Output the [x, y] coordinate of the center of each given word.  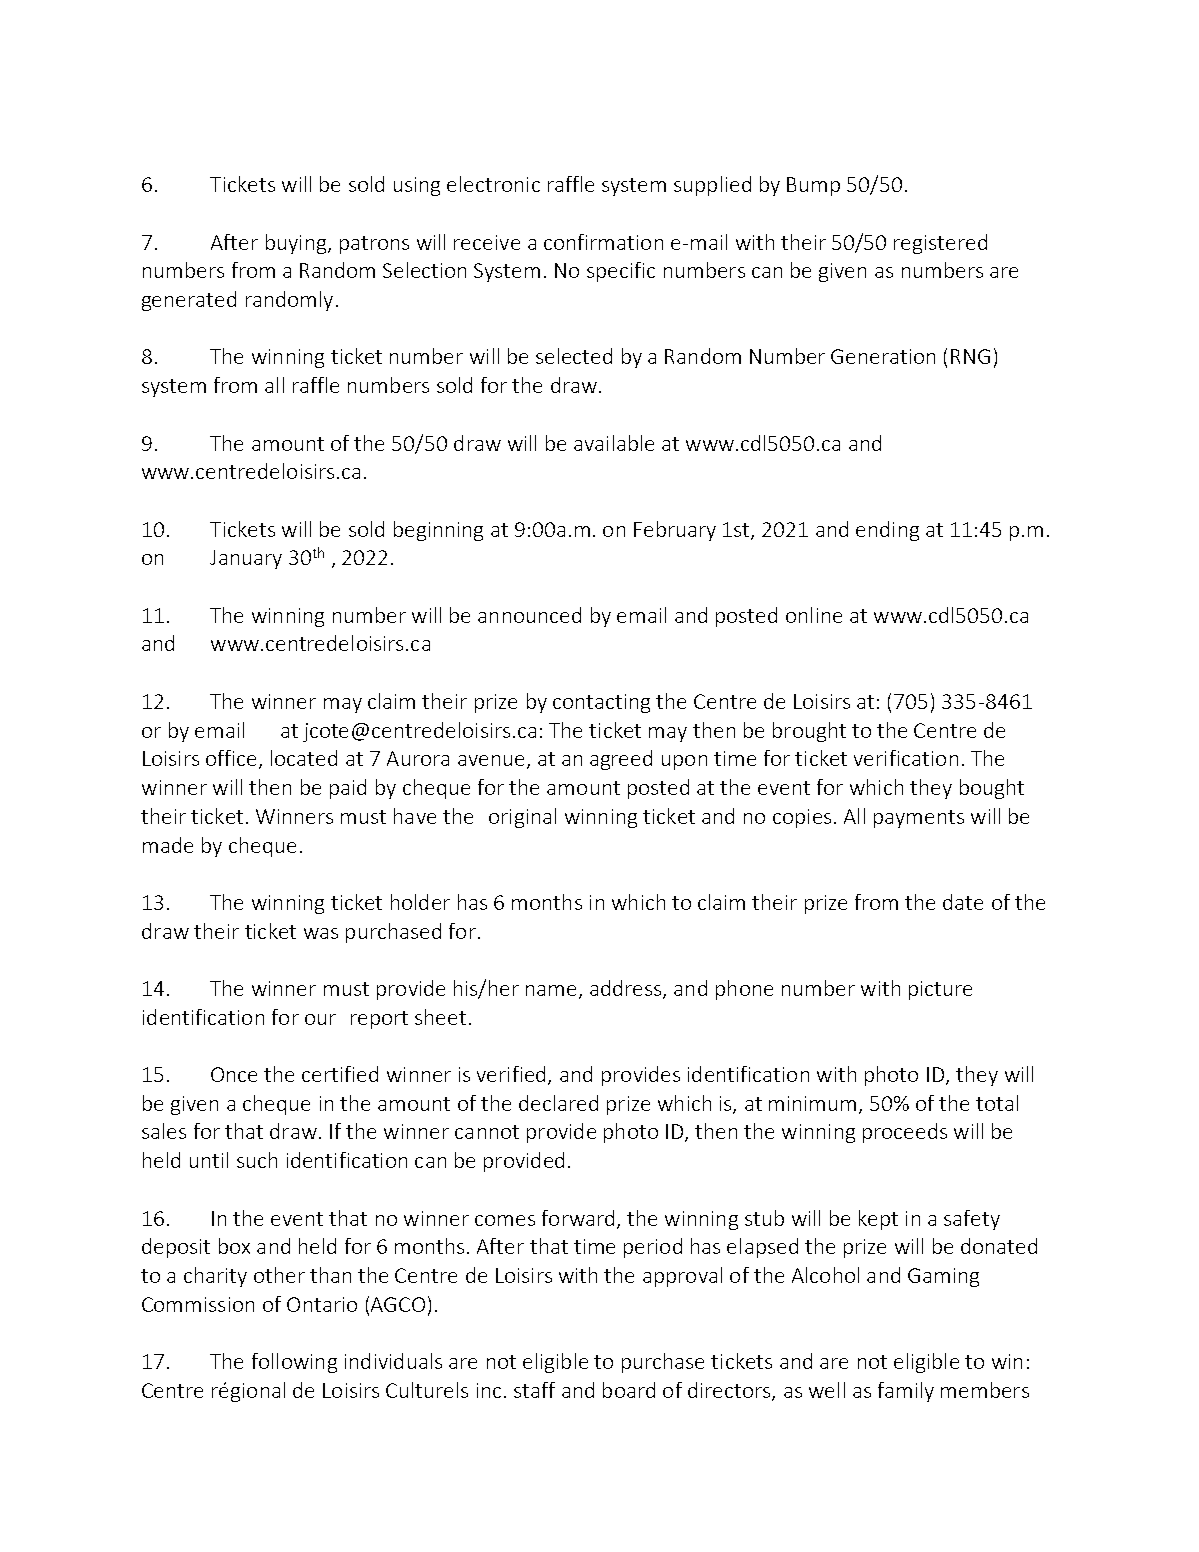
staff [534, 1390]
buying [296, 244]
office [233, 759]
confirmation [603, 242]
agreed [621, 760]
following [294, 1363]
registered [940, 244]
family [906, 1392]
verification [906, 758]
